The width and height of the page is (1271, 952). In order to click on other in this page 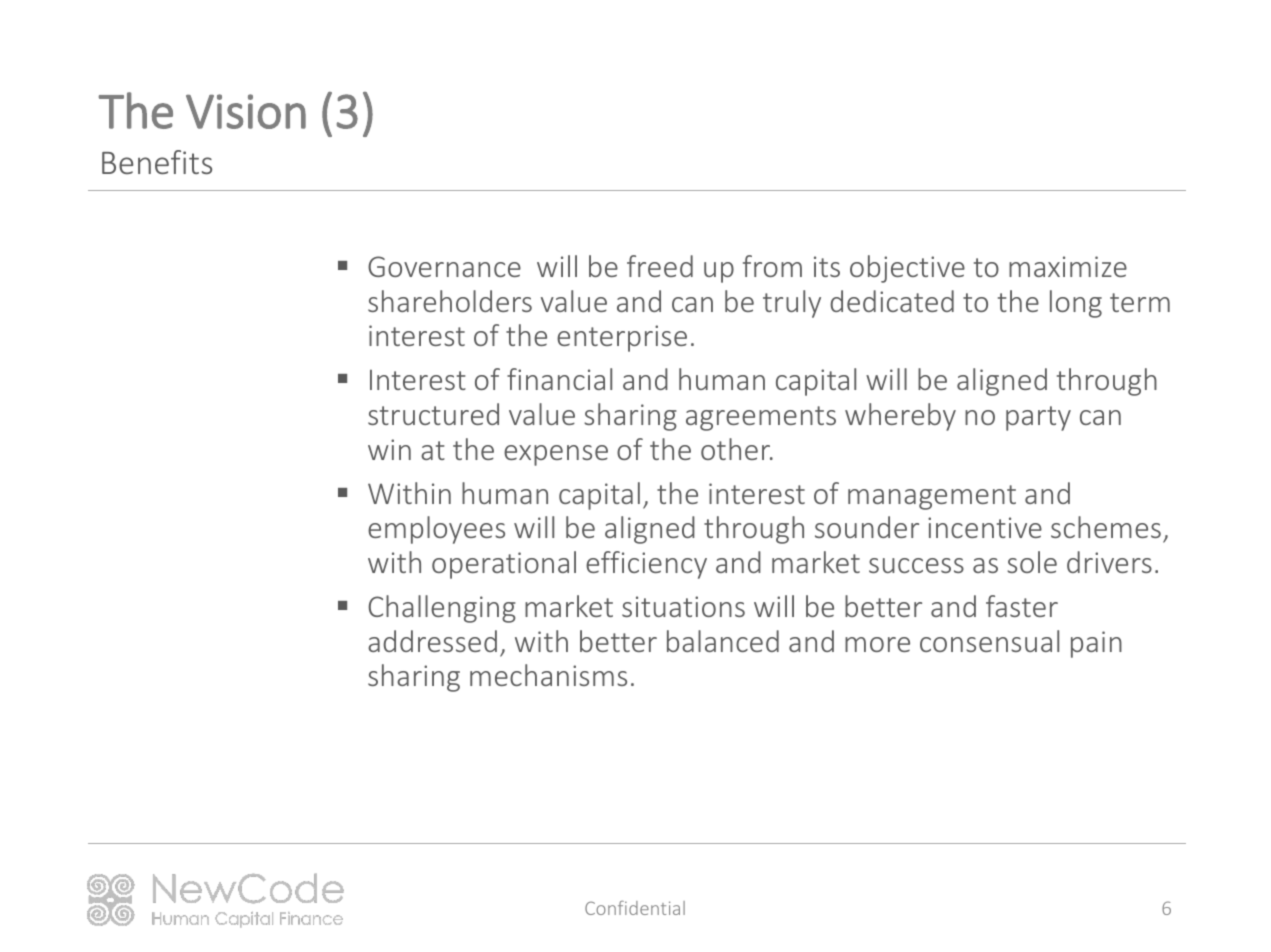, I will do `click(737, 449)`.
